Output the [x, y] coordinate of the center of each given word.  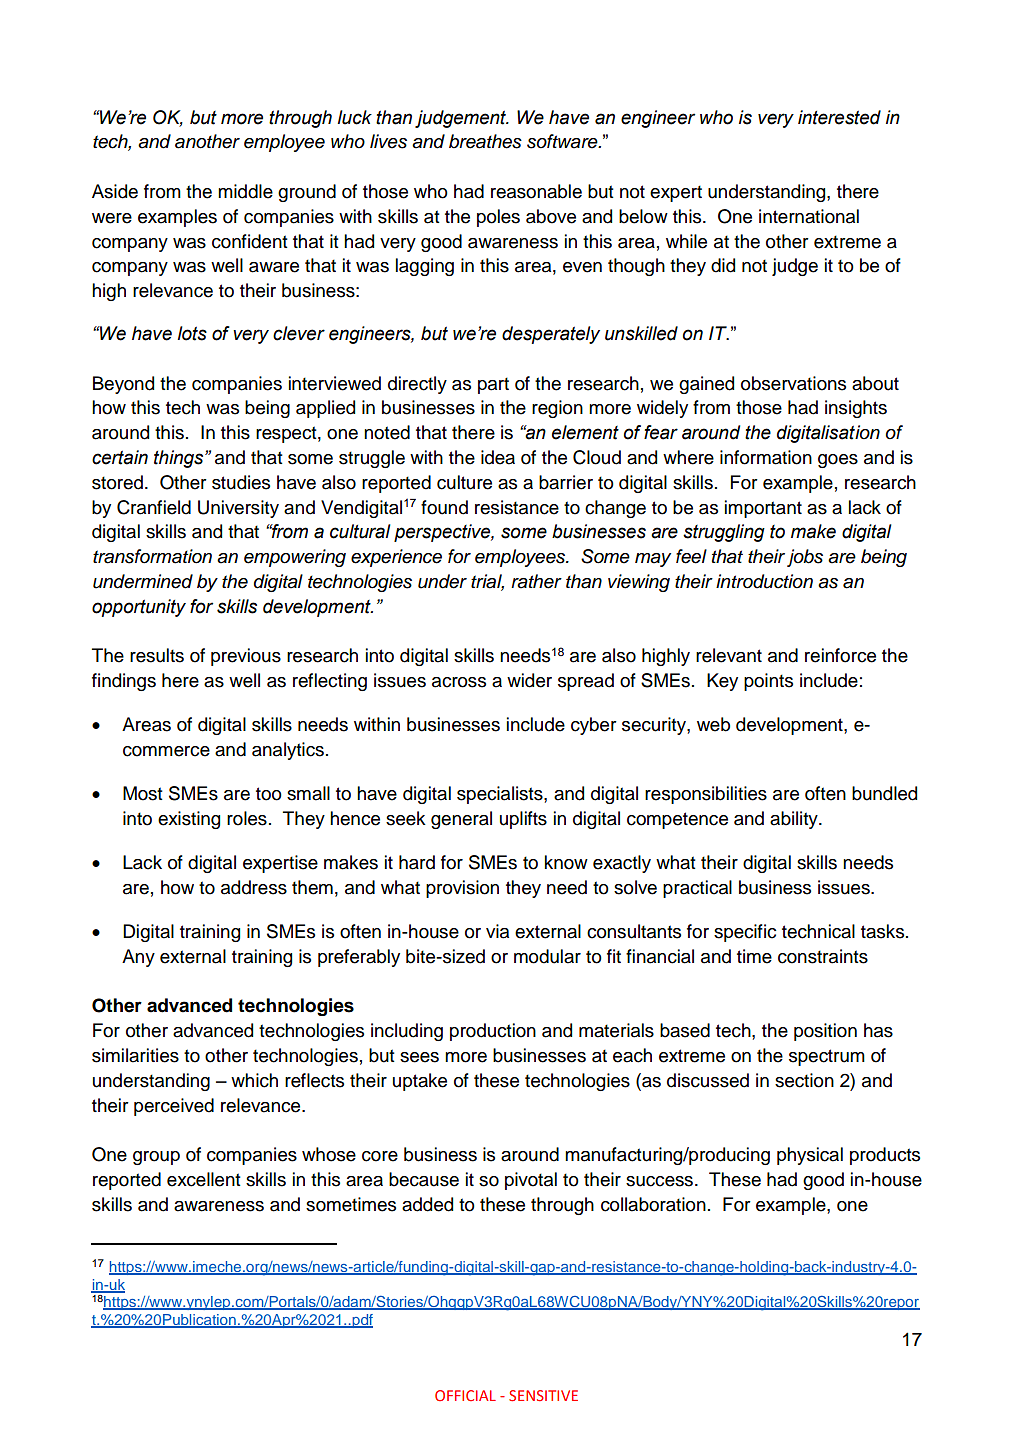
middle [245, 191]
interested [839, 117]
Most [143, 793]
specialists [501, 795]
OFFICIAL [465, 1395]
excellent [204, 1179]
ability [795, 820]
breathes [485, 141]
